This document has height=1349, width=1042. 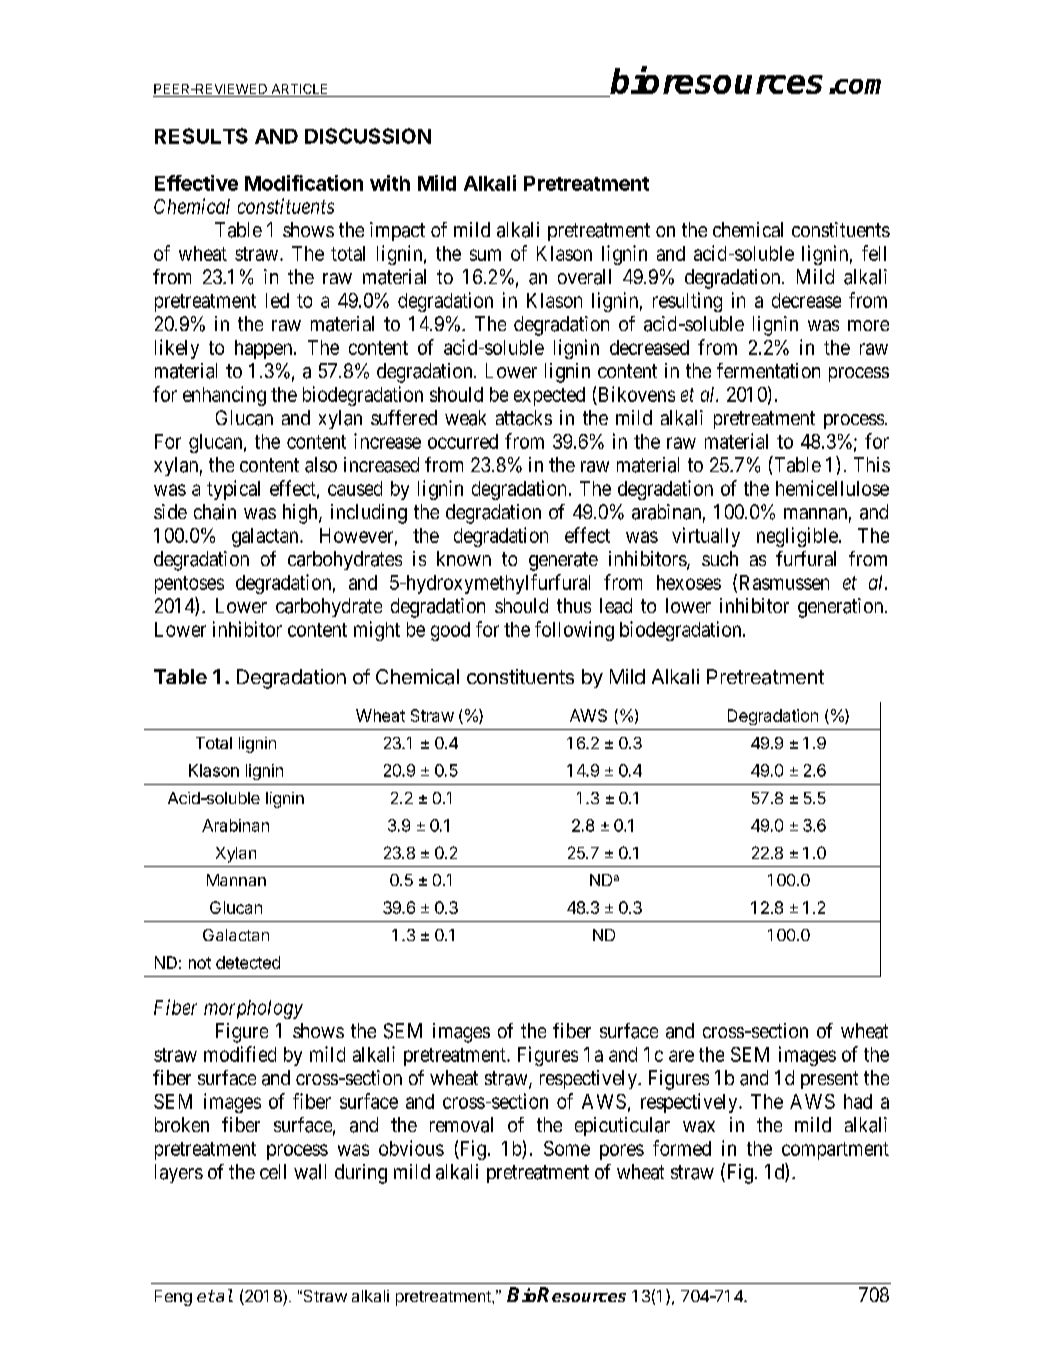 What do you see at coordinates (173, 1298) in the document?
I see `Feng` at bounding box center [173, 1298].
